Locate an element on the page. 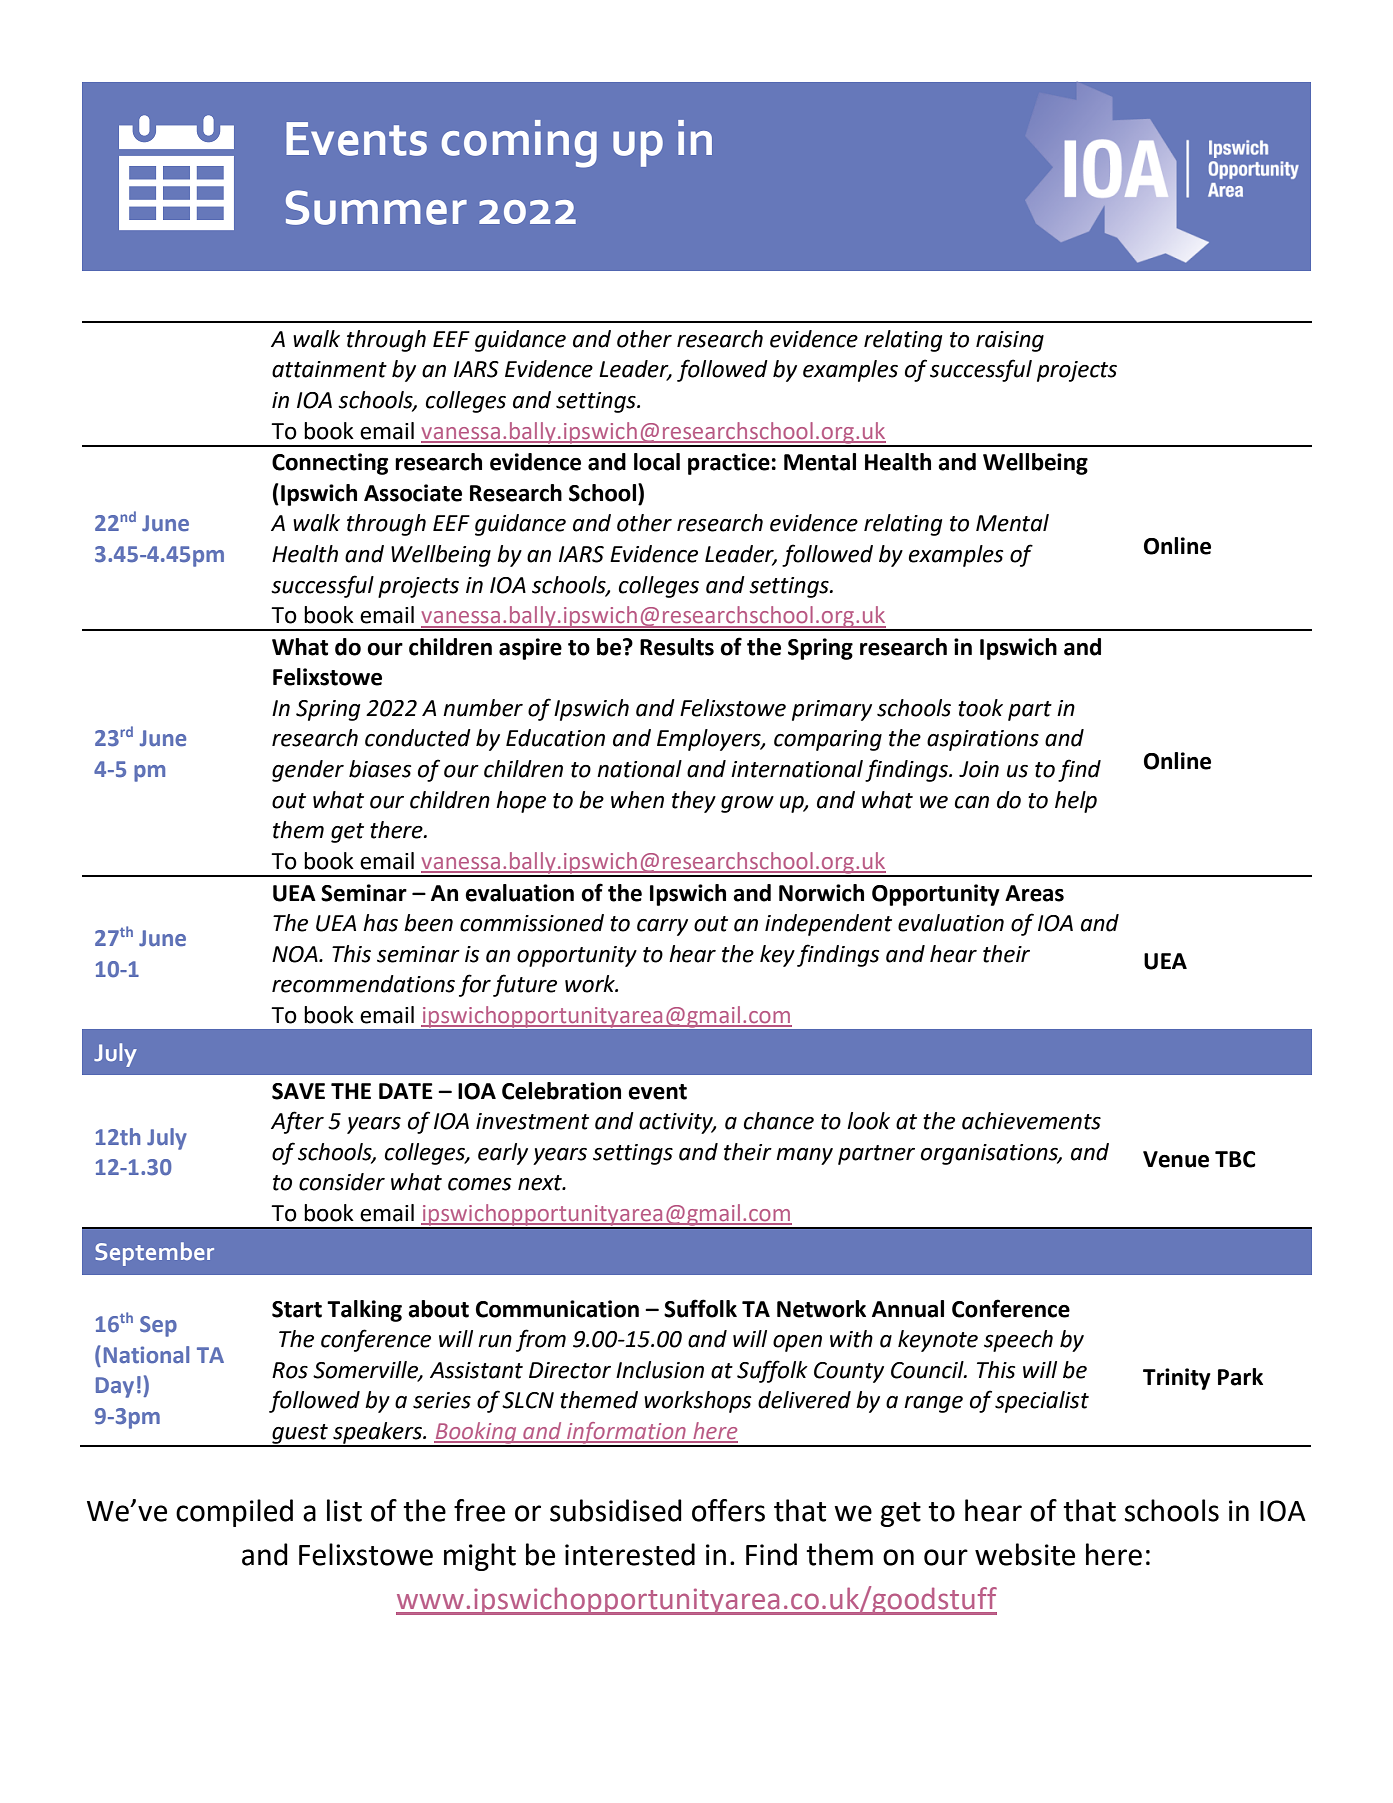  Summer is located at coordinates (376, 207).
